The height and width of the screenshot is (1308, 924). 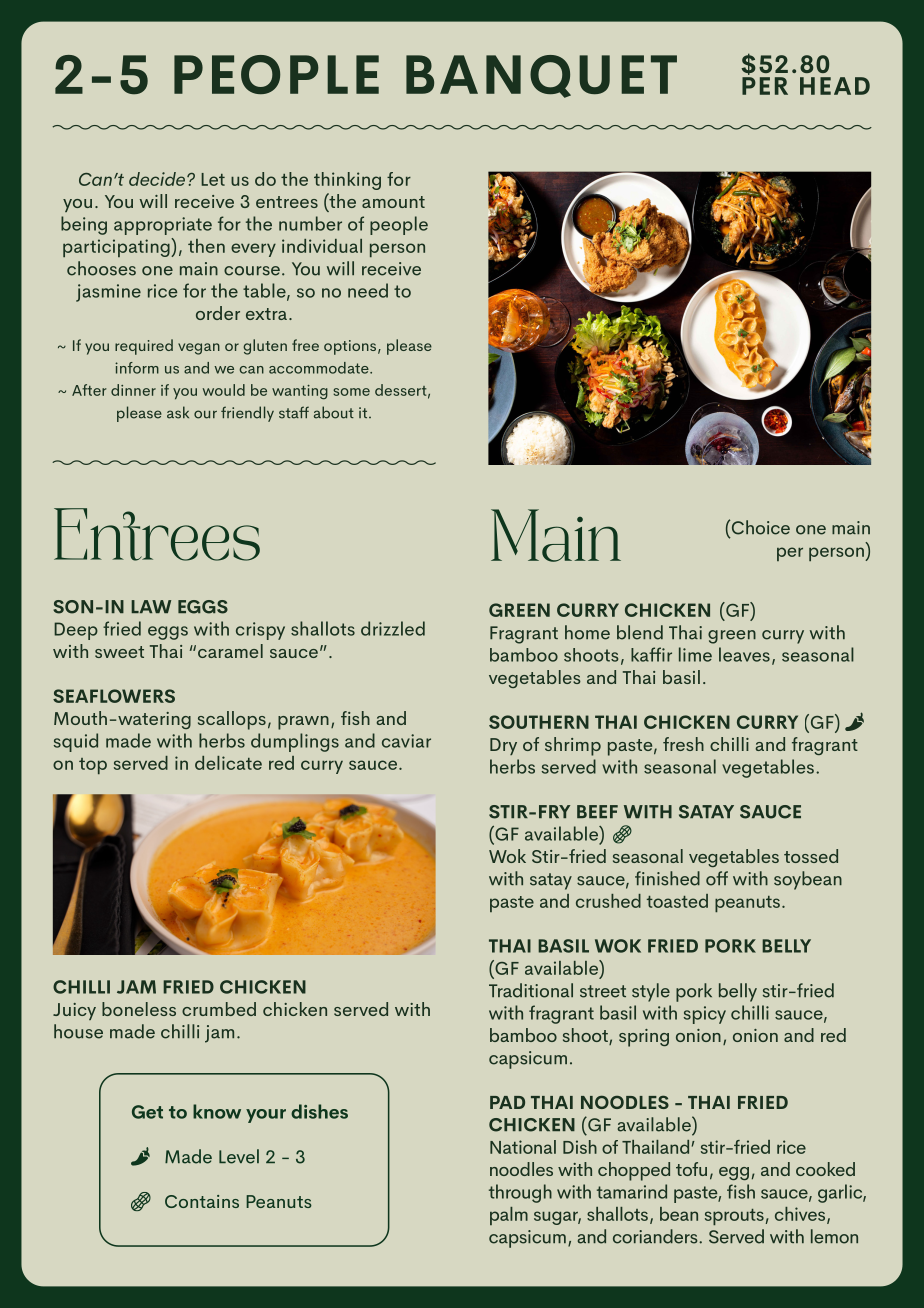 I want to click on decide, so click(x=158, y=179).
